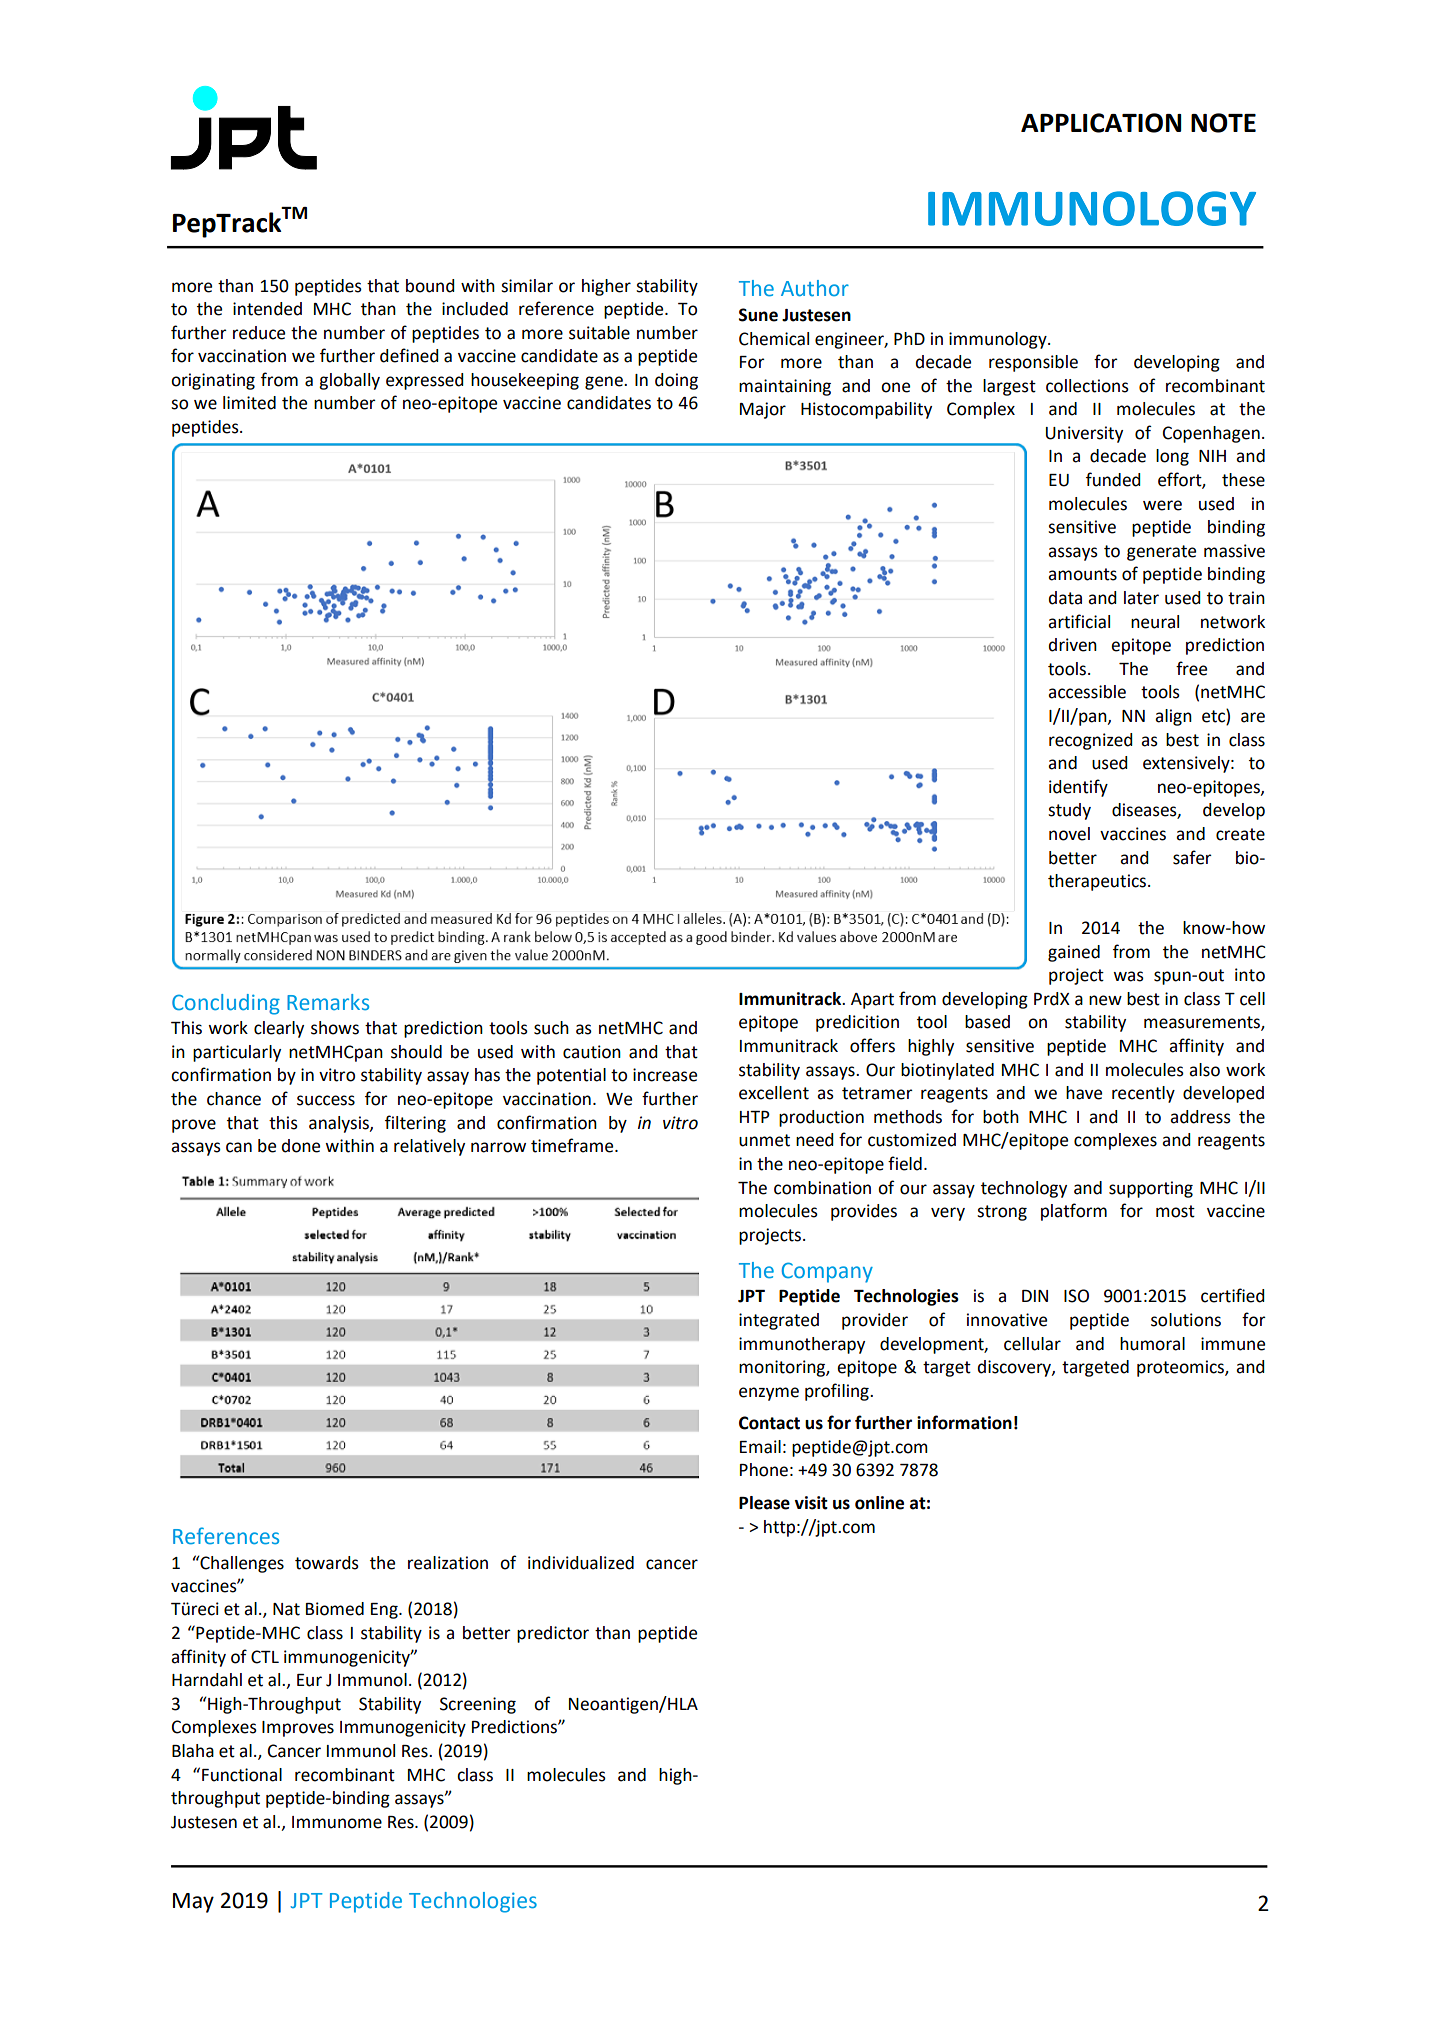  Describe the element at coordinates (815, 288) in the image. I see `Author` at that location.
